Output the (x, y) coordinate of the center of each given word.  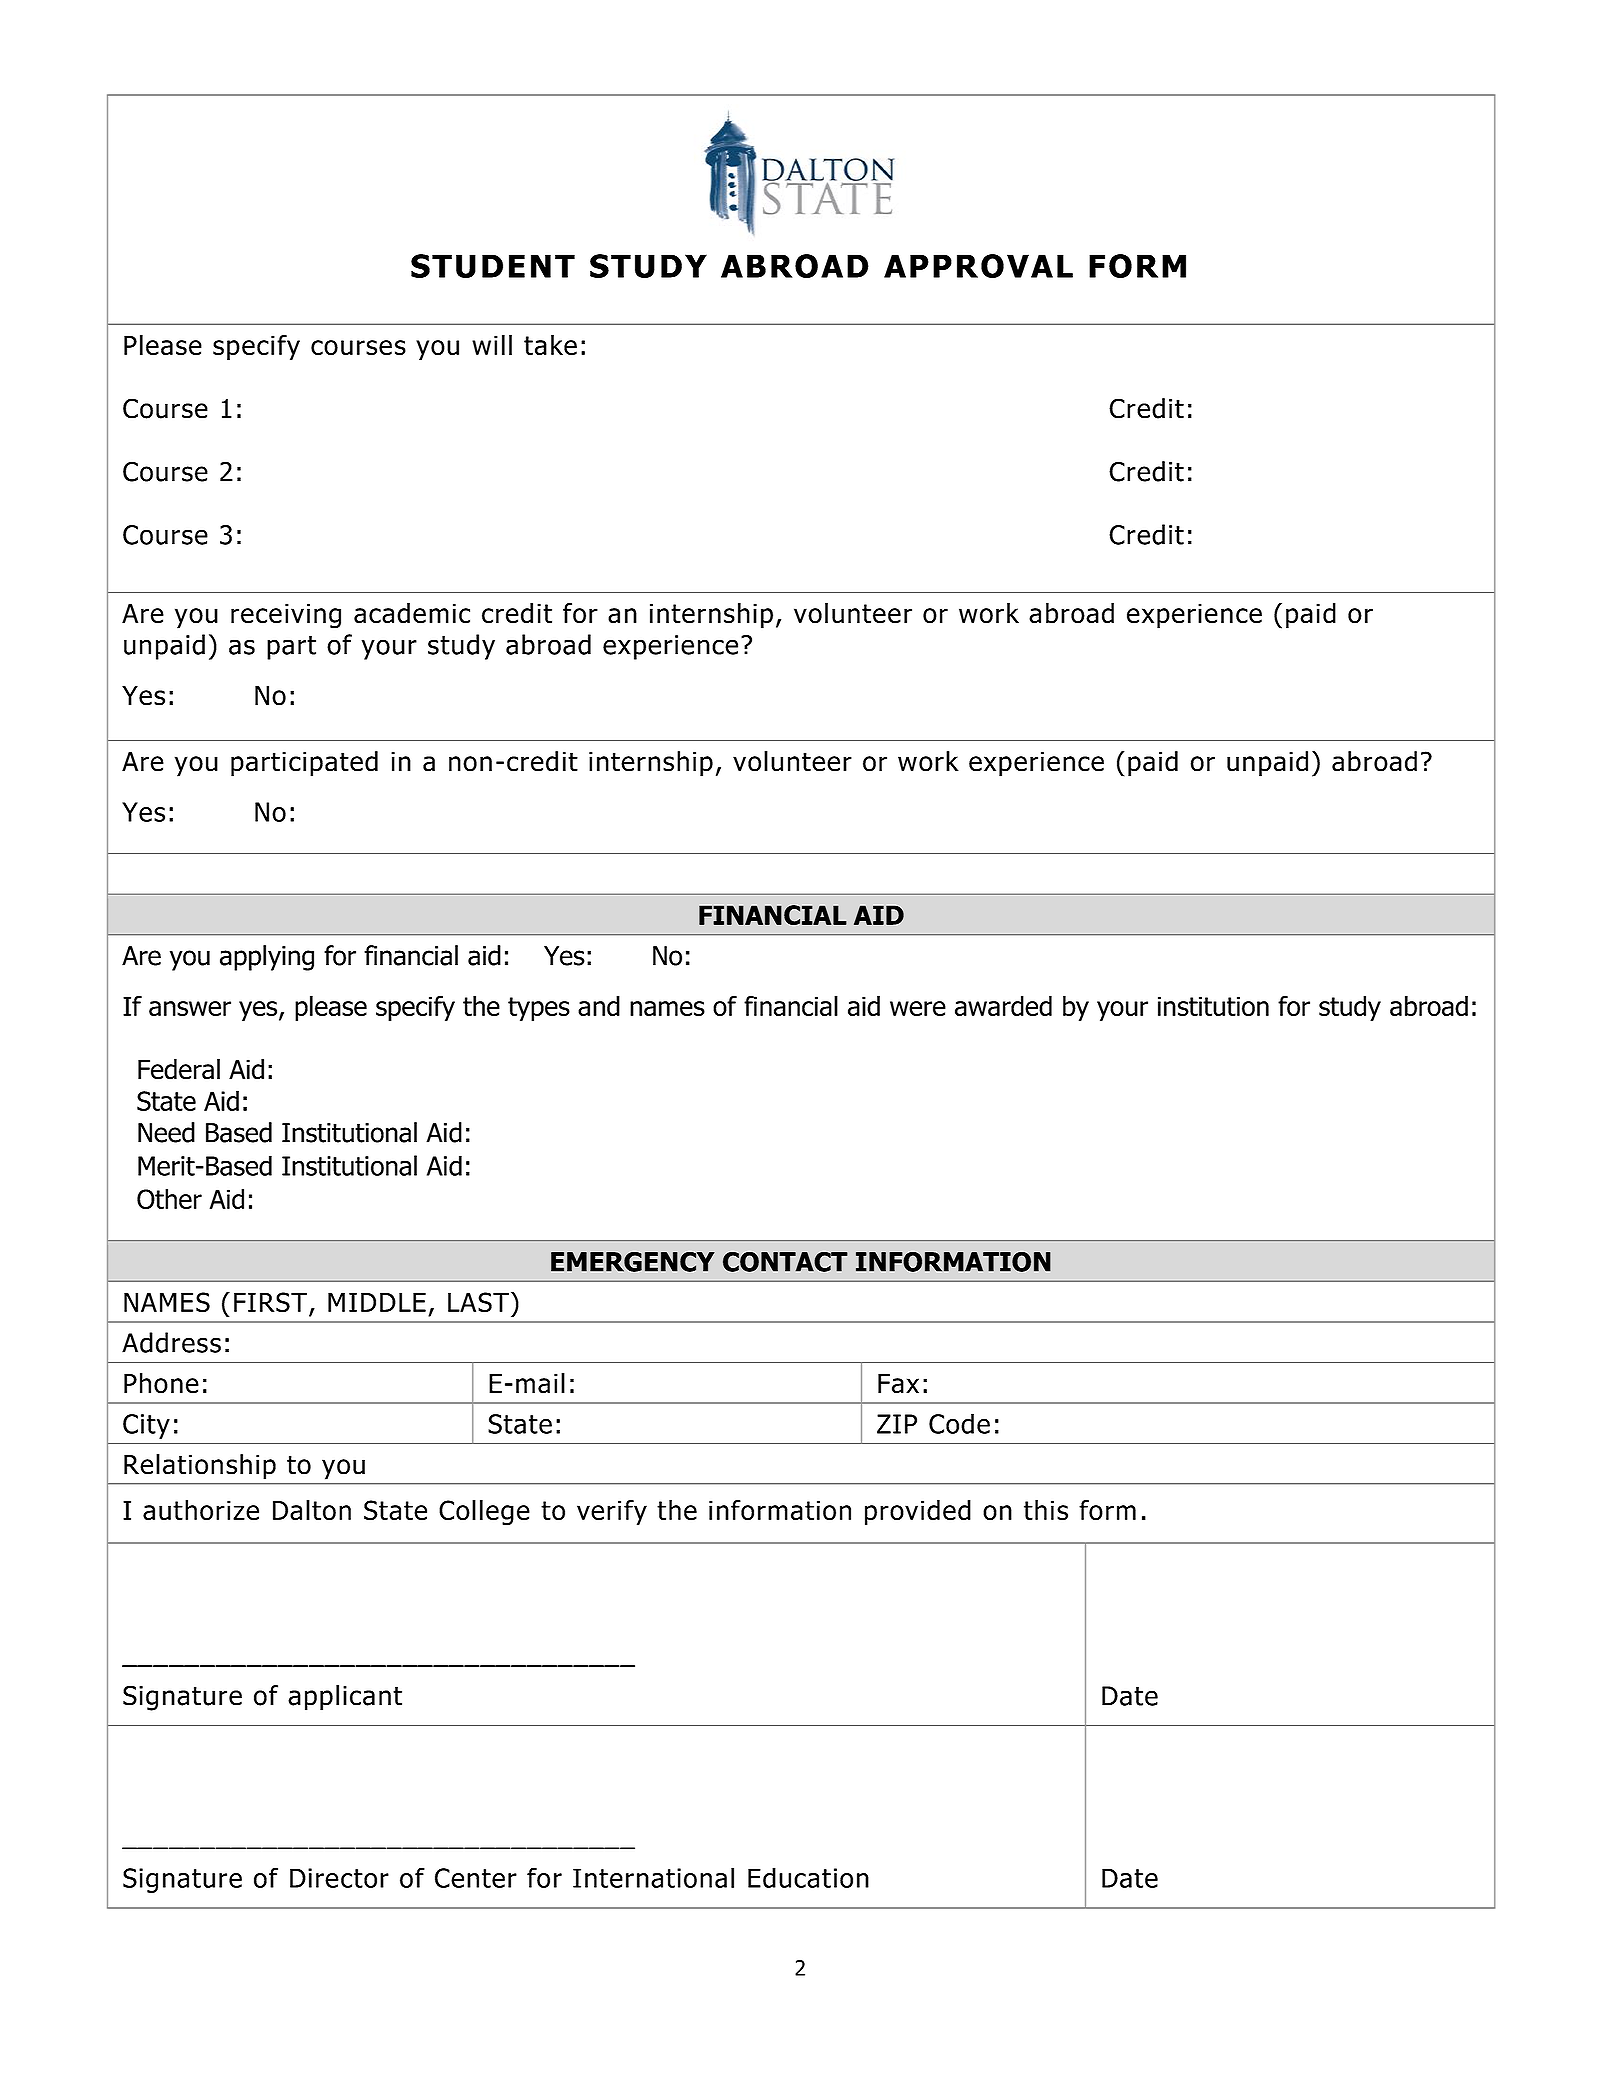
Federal (179, 1069)
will (492, 345)
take (550, 345)
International (653, 1877)
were (918, 1008)
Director (339, 1878)
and (599, 1006)
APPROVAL (978, 266)
